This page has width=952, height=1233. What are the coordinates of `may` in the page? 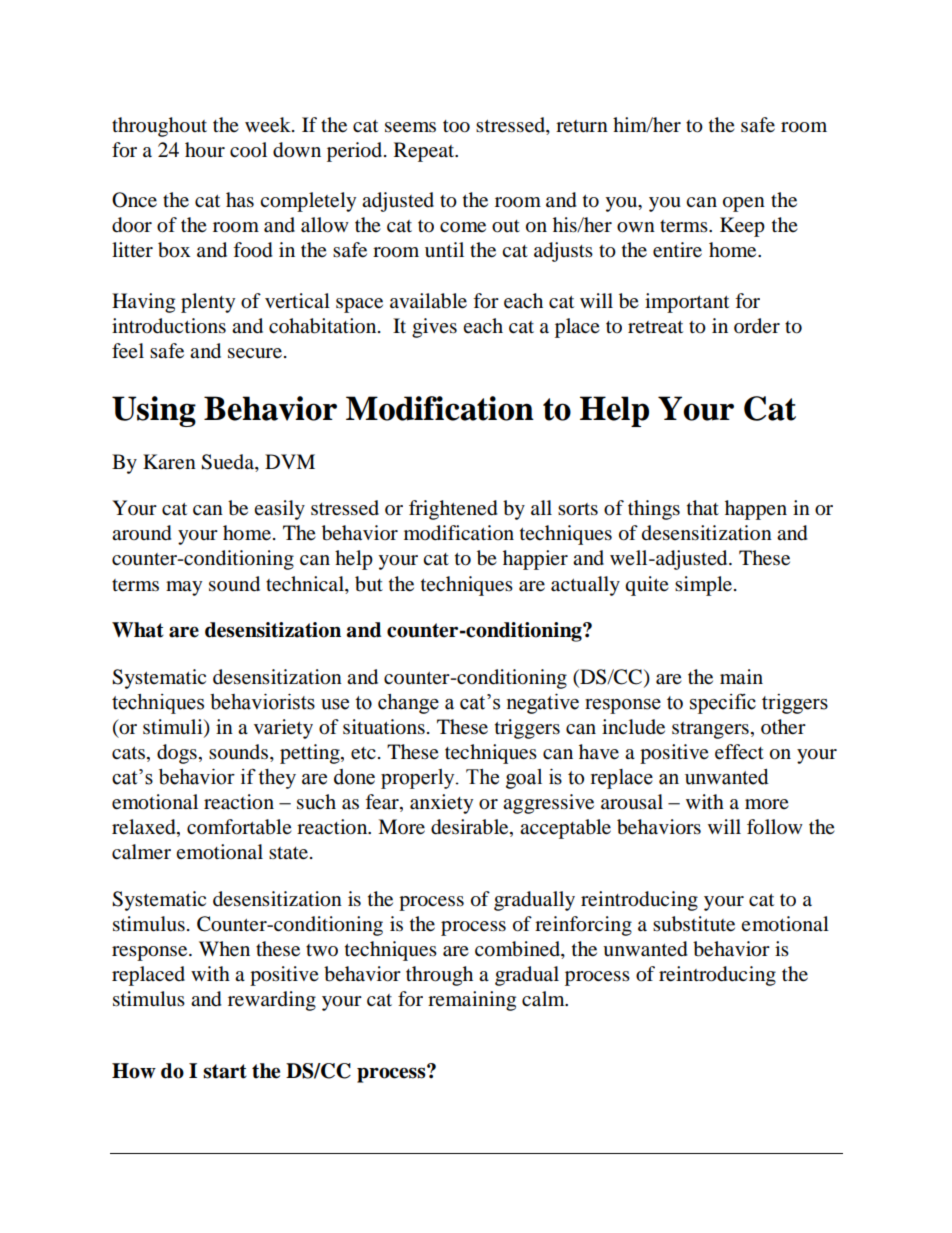 It's located at (184, 588).
